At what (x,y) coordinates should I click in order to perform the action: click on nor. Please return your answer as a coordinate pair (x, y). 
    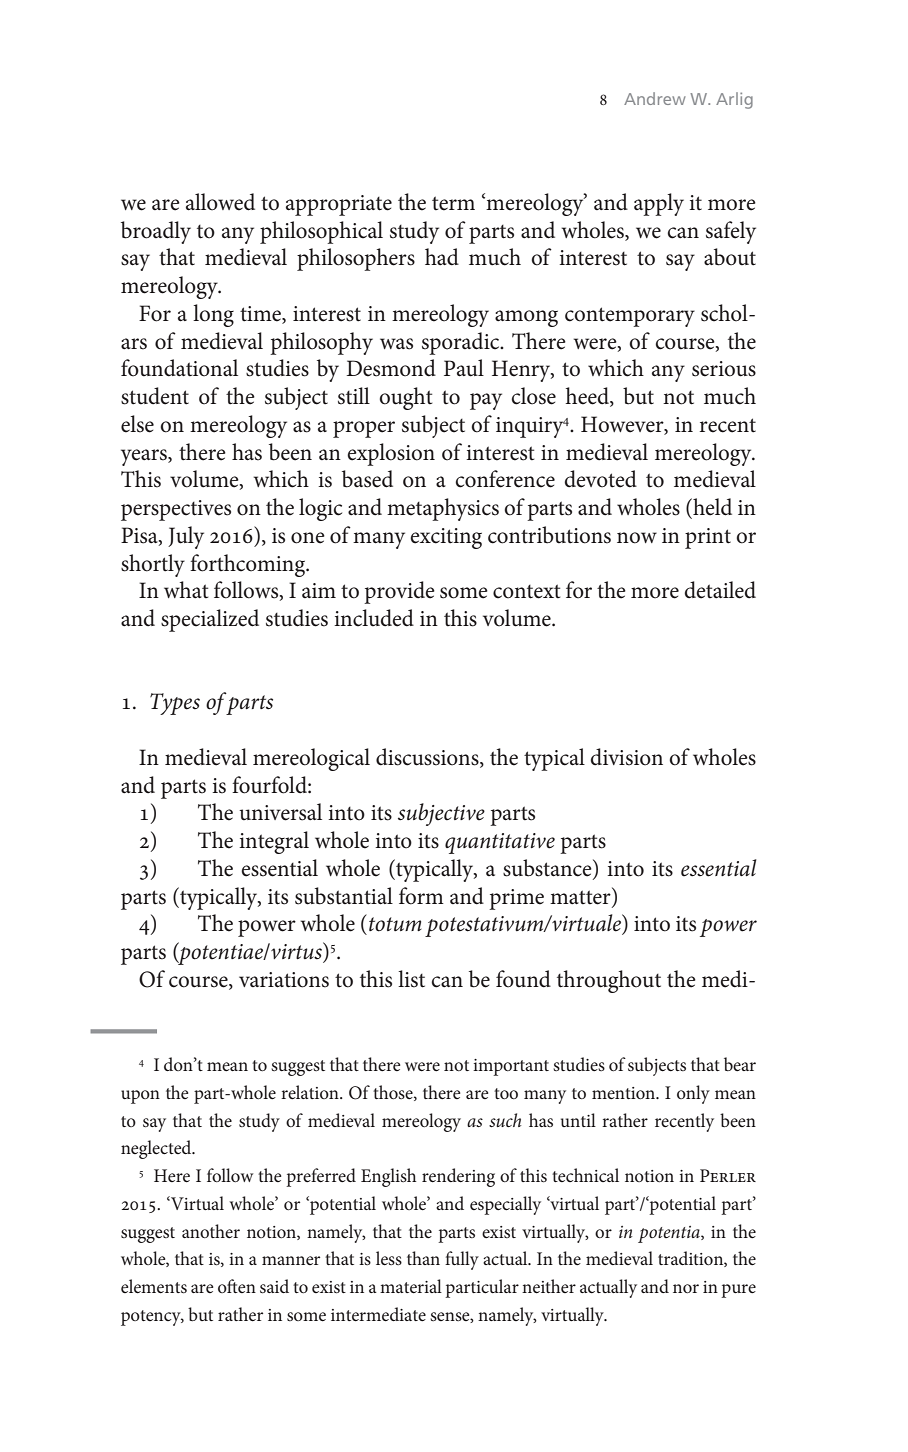
    Looking at the image, I should click on (686, 1288).
